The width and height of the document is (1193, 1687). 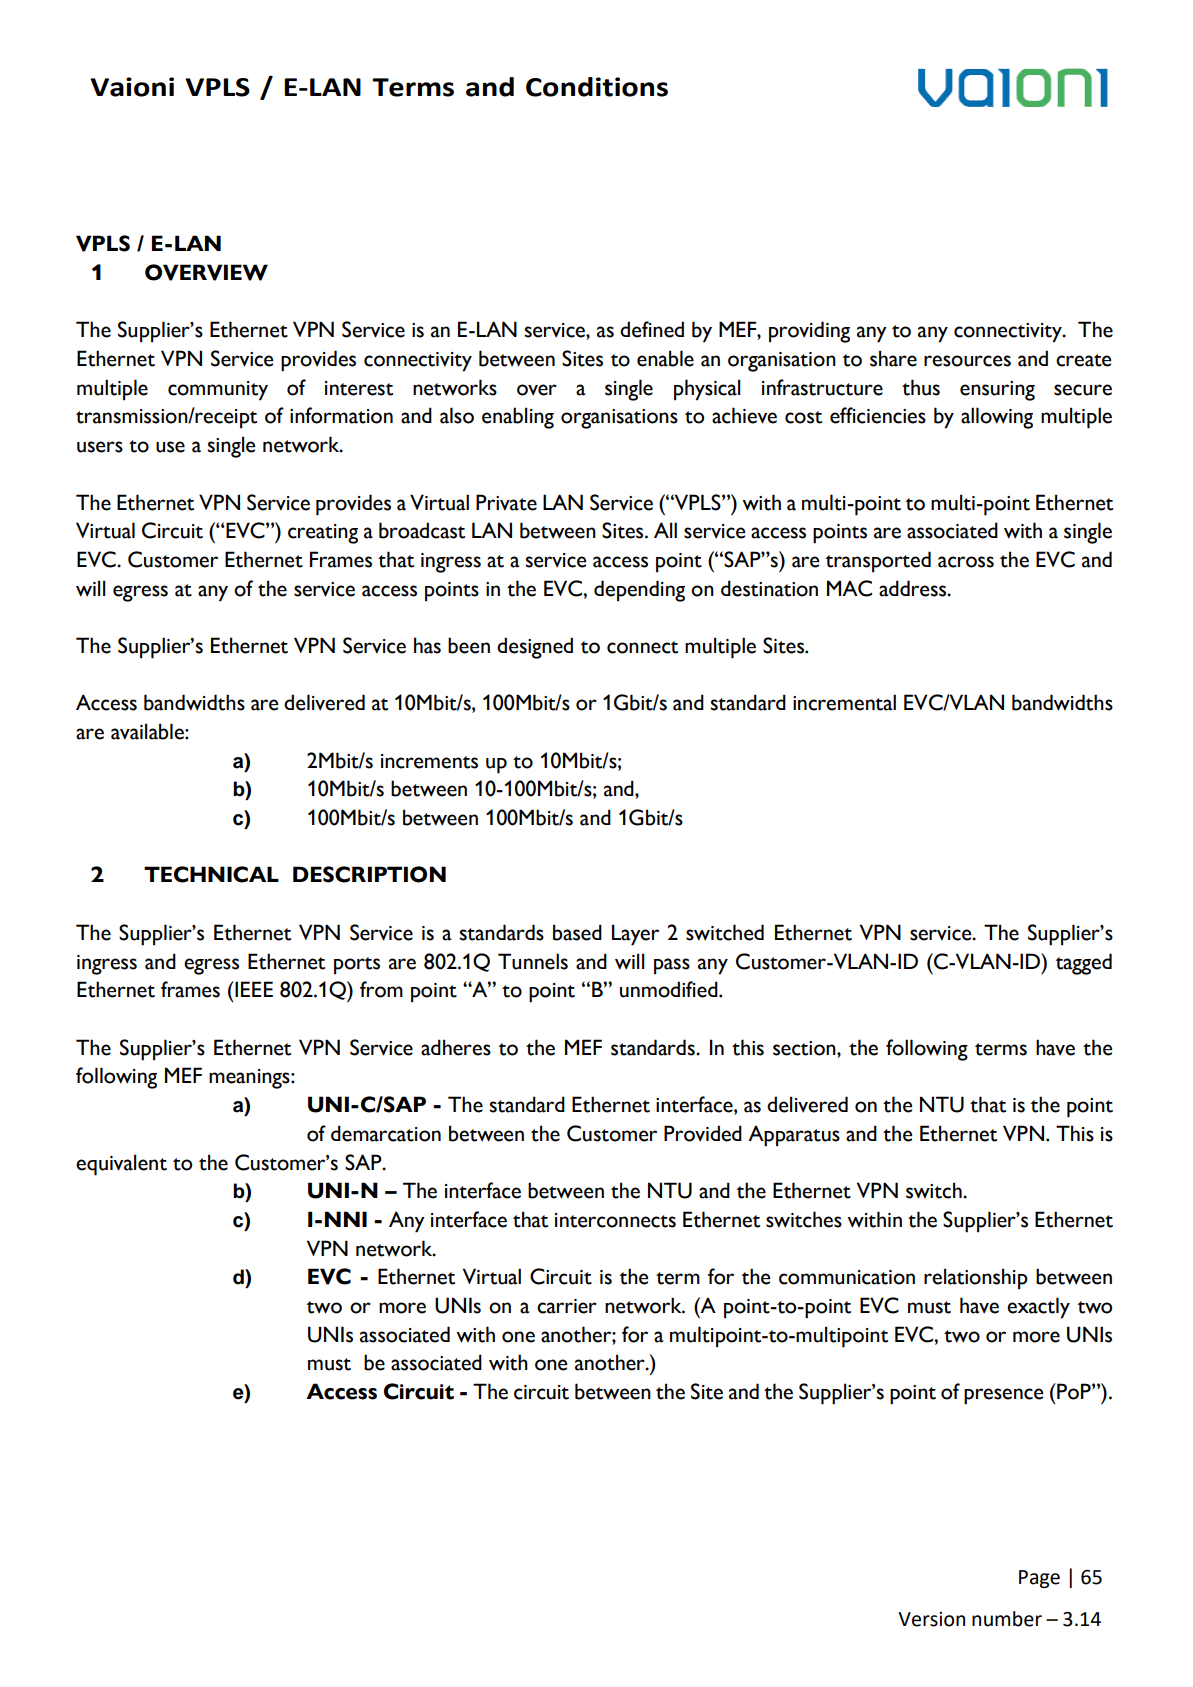 What do you see at coordinates (577, 932) in the document?
I see `based` at bounding box center [577, 932].
